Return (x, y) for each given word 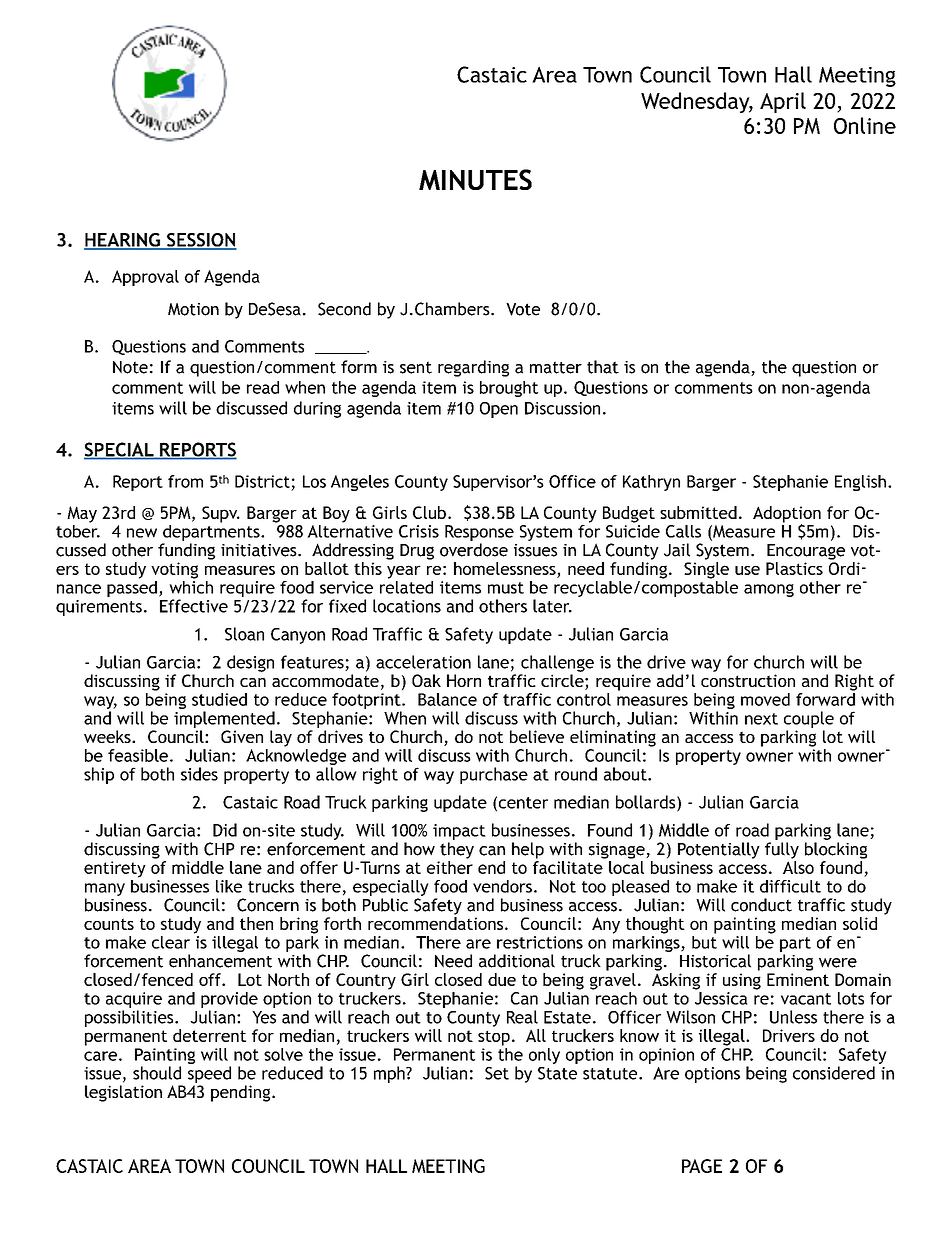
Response (479, 533)
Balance (447, 699)
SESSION (201, 241)
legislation (123, 1093)
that (603, 367)
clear (171, 942)
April (783, 102)
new (142, 533)
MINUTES (475, 179)
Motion (193, 309)
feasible (138, 755)
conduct (761, 905)
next (761, 719)
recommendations (435, 923)
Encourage (806, 552)
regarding (473, 368)
